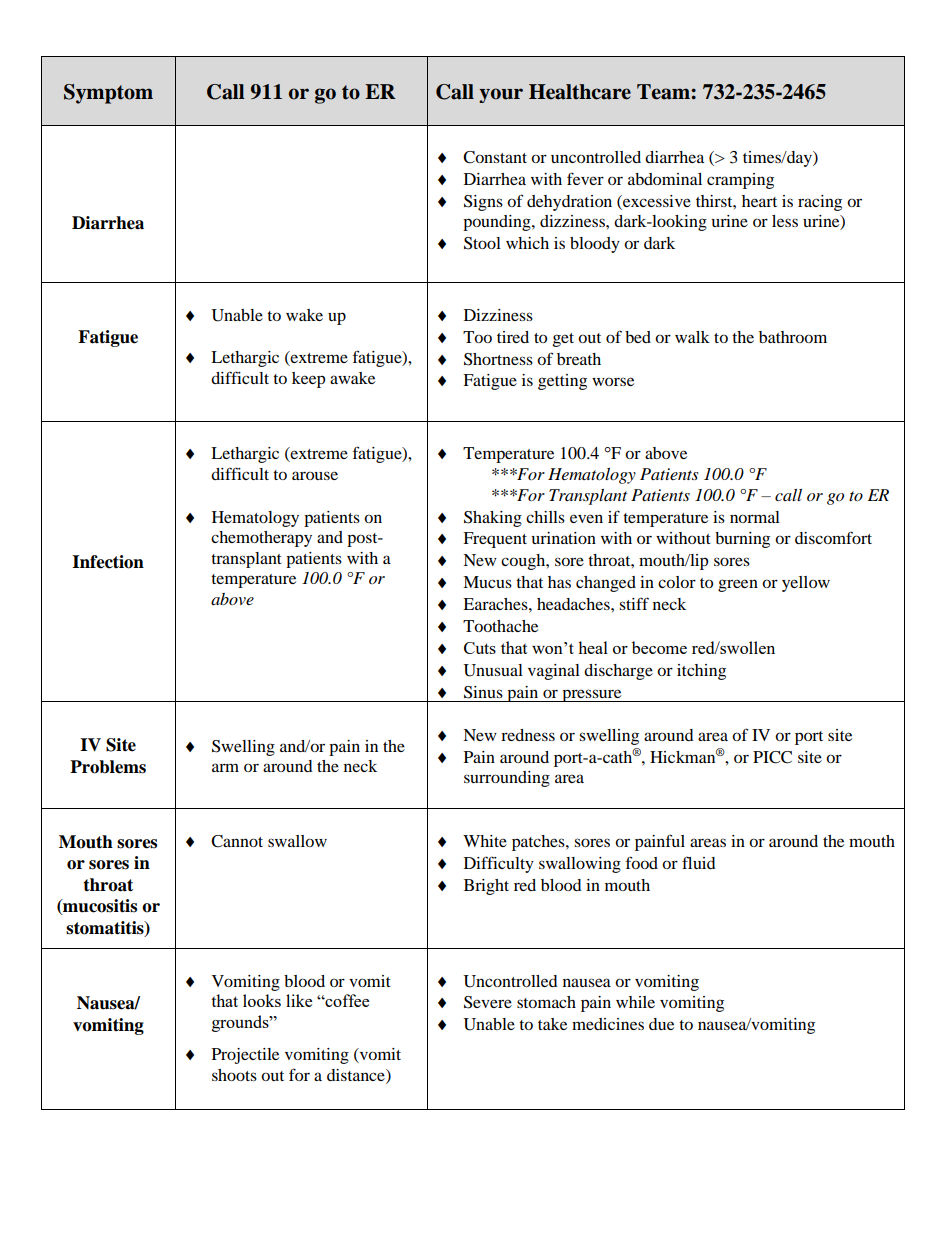  I want to click on Severe, so click(488, 1002).
